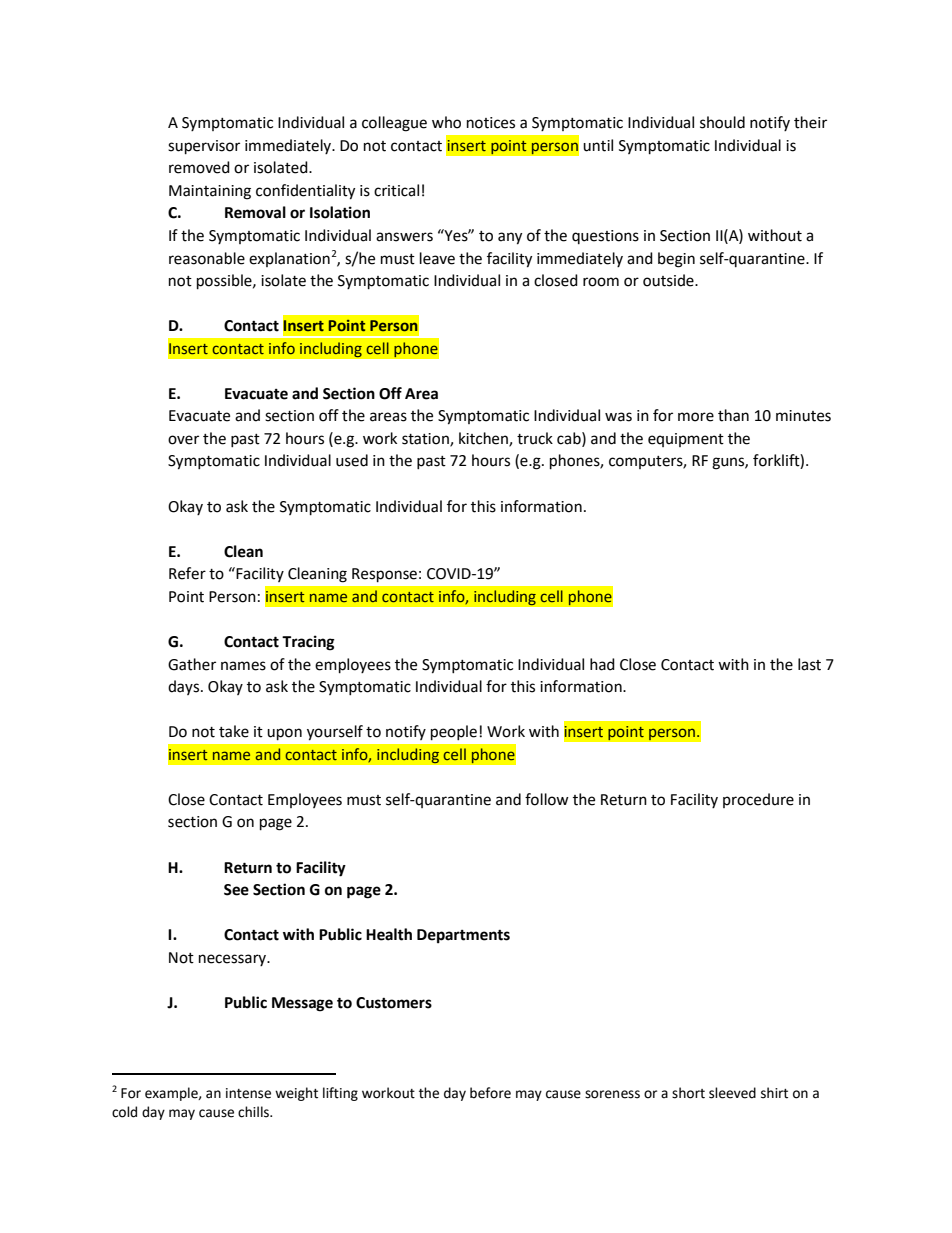 The height and width of the document is (1233, 952). I want to click on who, so click(446, 122).
